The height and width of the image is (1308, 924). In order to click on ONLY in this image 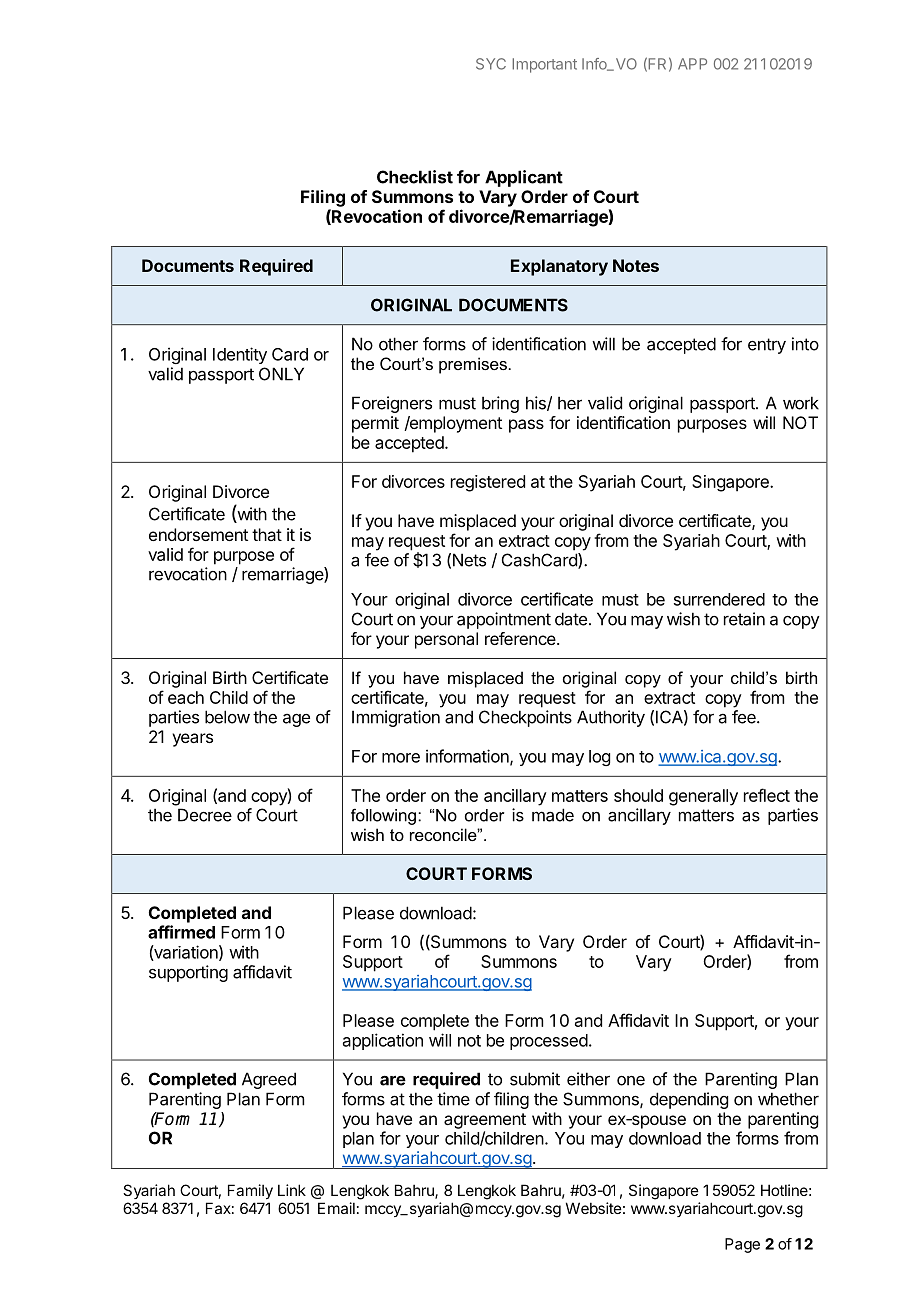, I will do `click(281, 374)`.
